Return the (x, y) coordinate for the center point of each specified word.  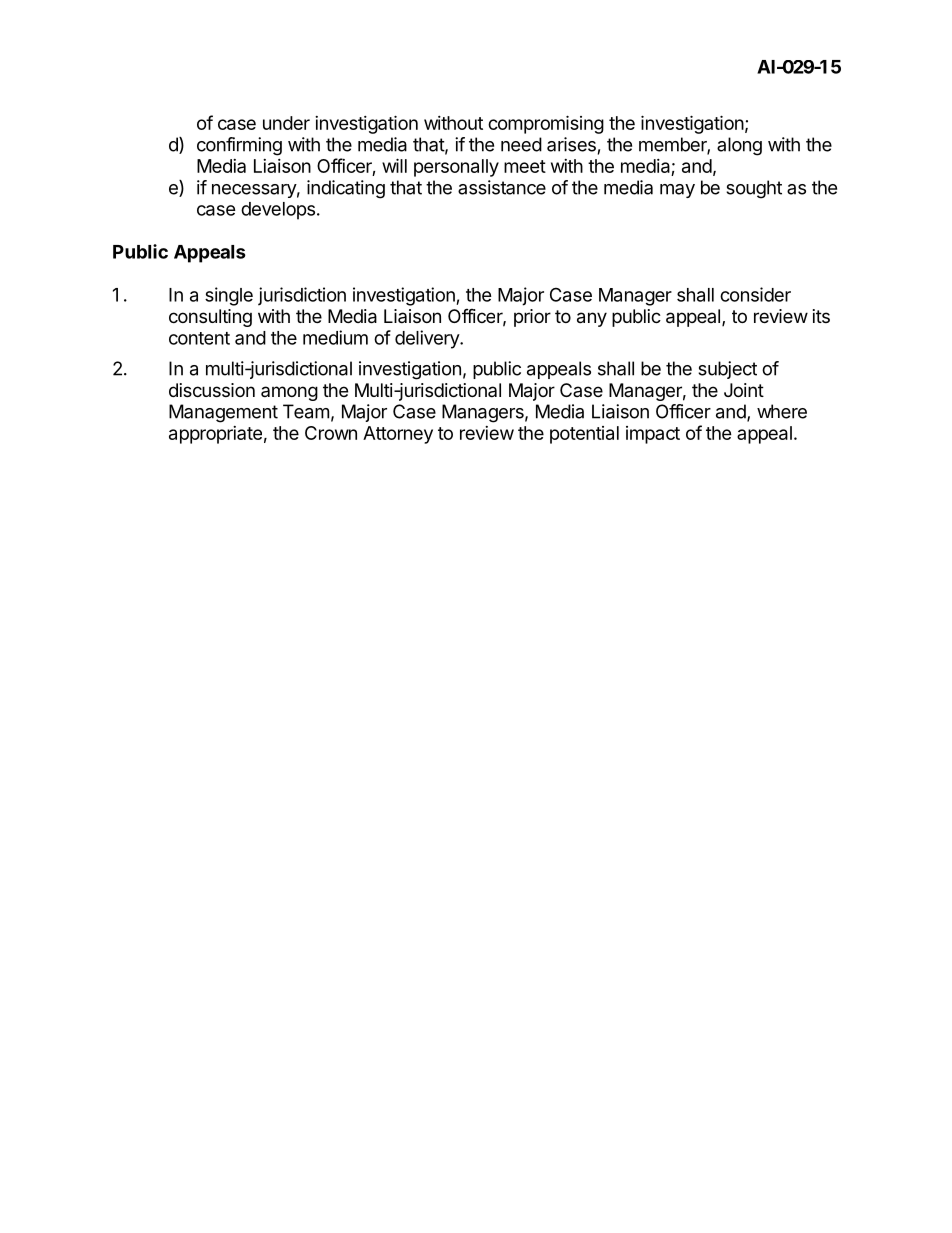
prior (532, 318)
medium (335, 337)
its (821, 316)
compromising (546, 124)
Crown (331, 433)
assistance (502, 187)
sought (754, 189)
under (286, 123)
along (739, 146)
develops (278, 211)
